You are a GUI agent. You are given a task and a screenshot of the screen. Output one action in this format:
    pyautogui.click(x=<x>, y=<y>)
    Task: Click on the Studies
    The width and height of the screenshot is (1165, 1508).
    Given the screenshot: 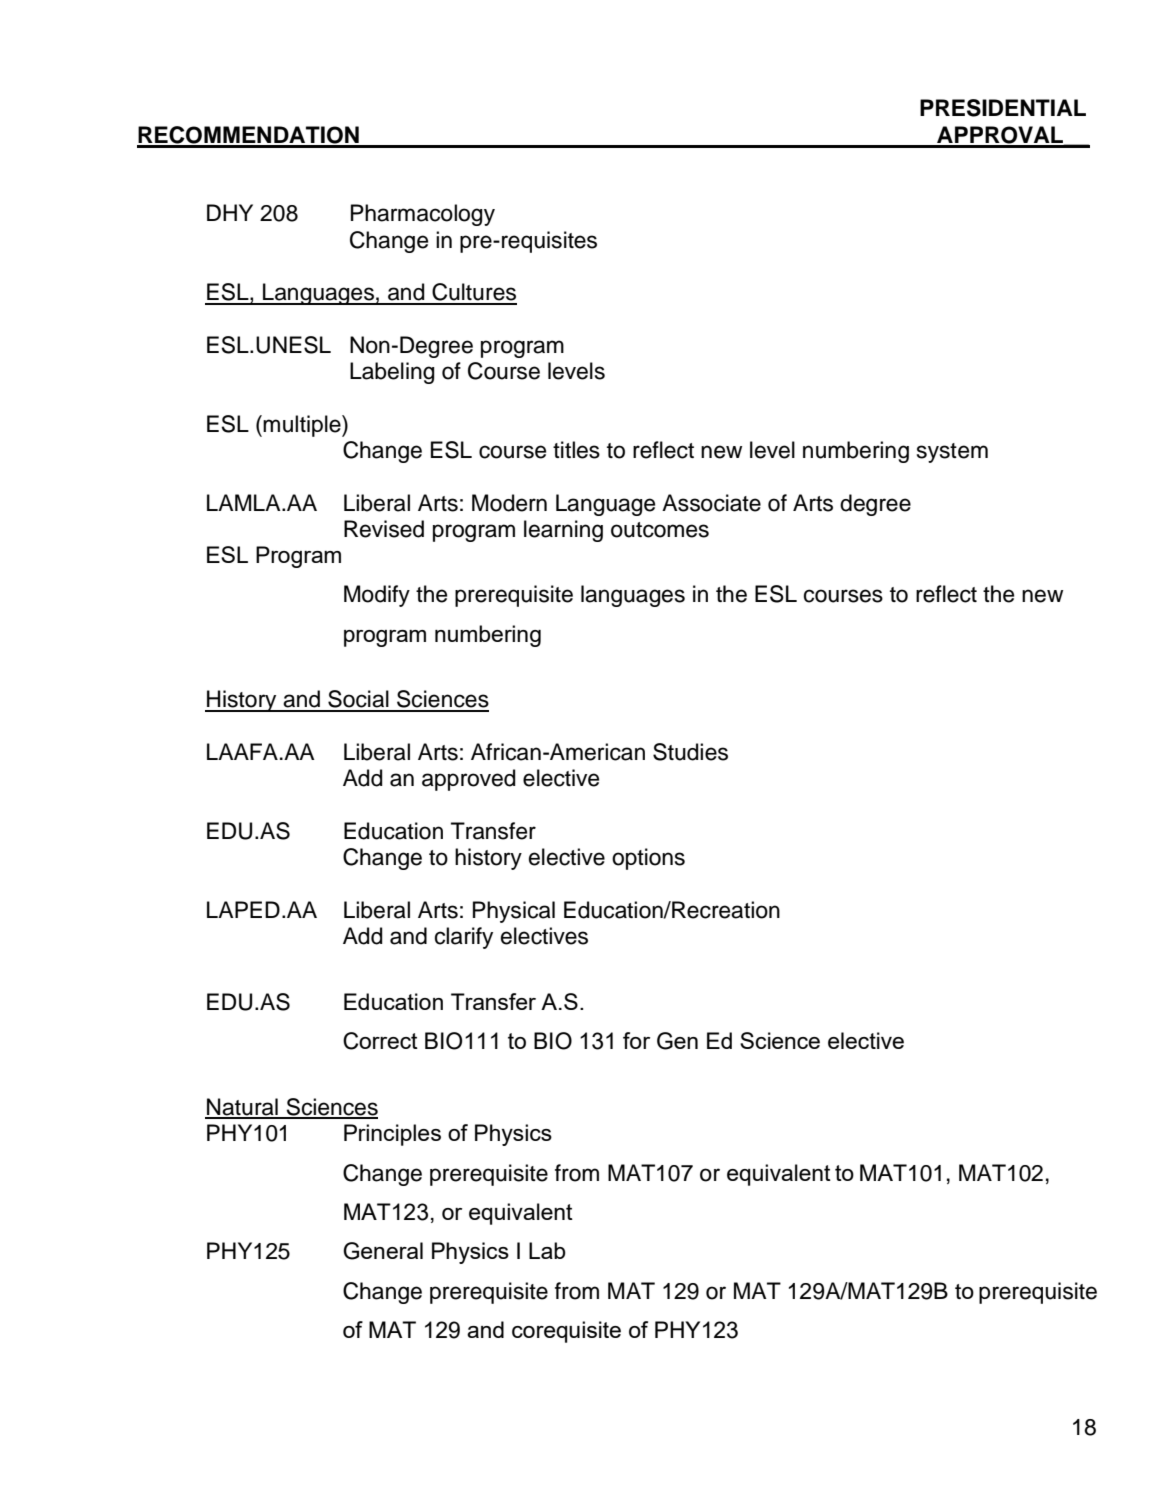 What is the action you would take?
    pyautogui.click(x=690, y=752)
